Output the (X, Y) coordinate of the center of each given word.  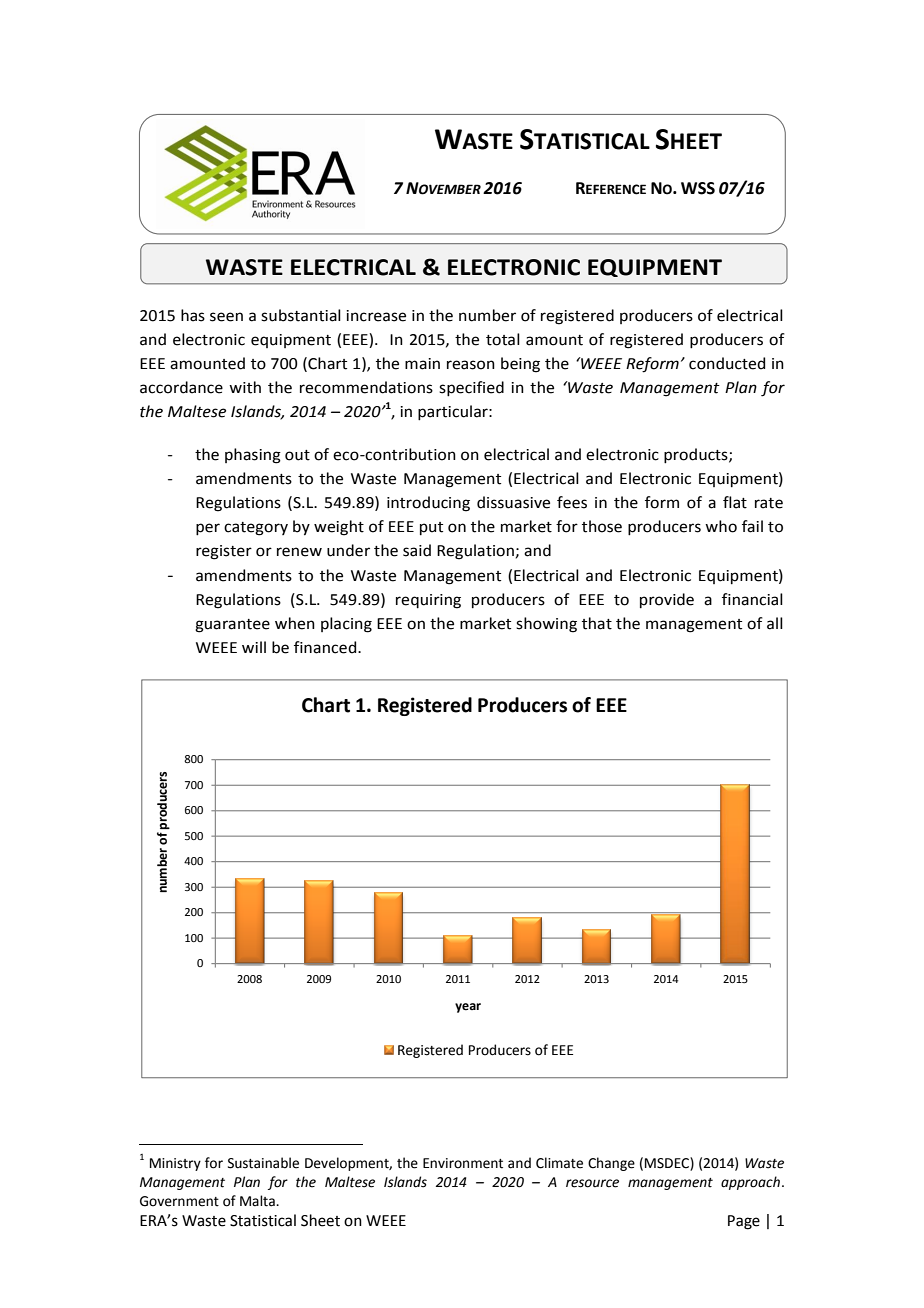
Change (611, 1164)
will (254, 647)
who (721, 526)
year (468, 1008)
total (503, 339)
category (256, 529)
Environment (463, 1163)
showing (546, 625)
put (431, 528)
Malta (258, 1201)
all (775, 623)
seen (226, 317)
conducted (727, 363)
